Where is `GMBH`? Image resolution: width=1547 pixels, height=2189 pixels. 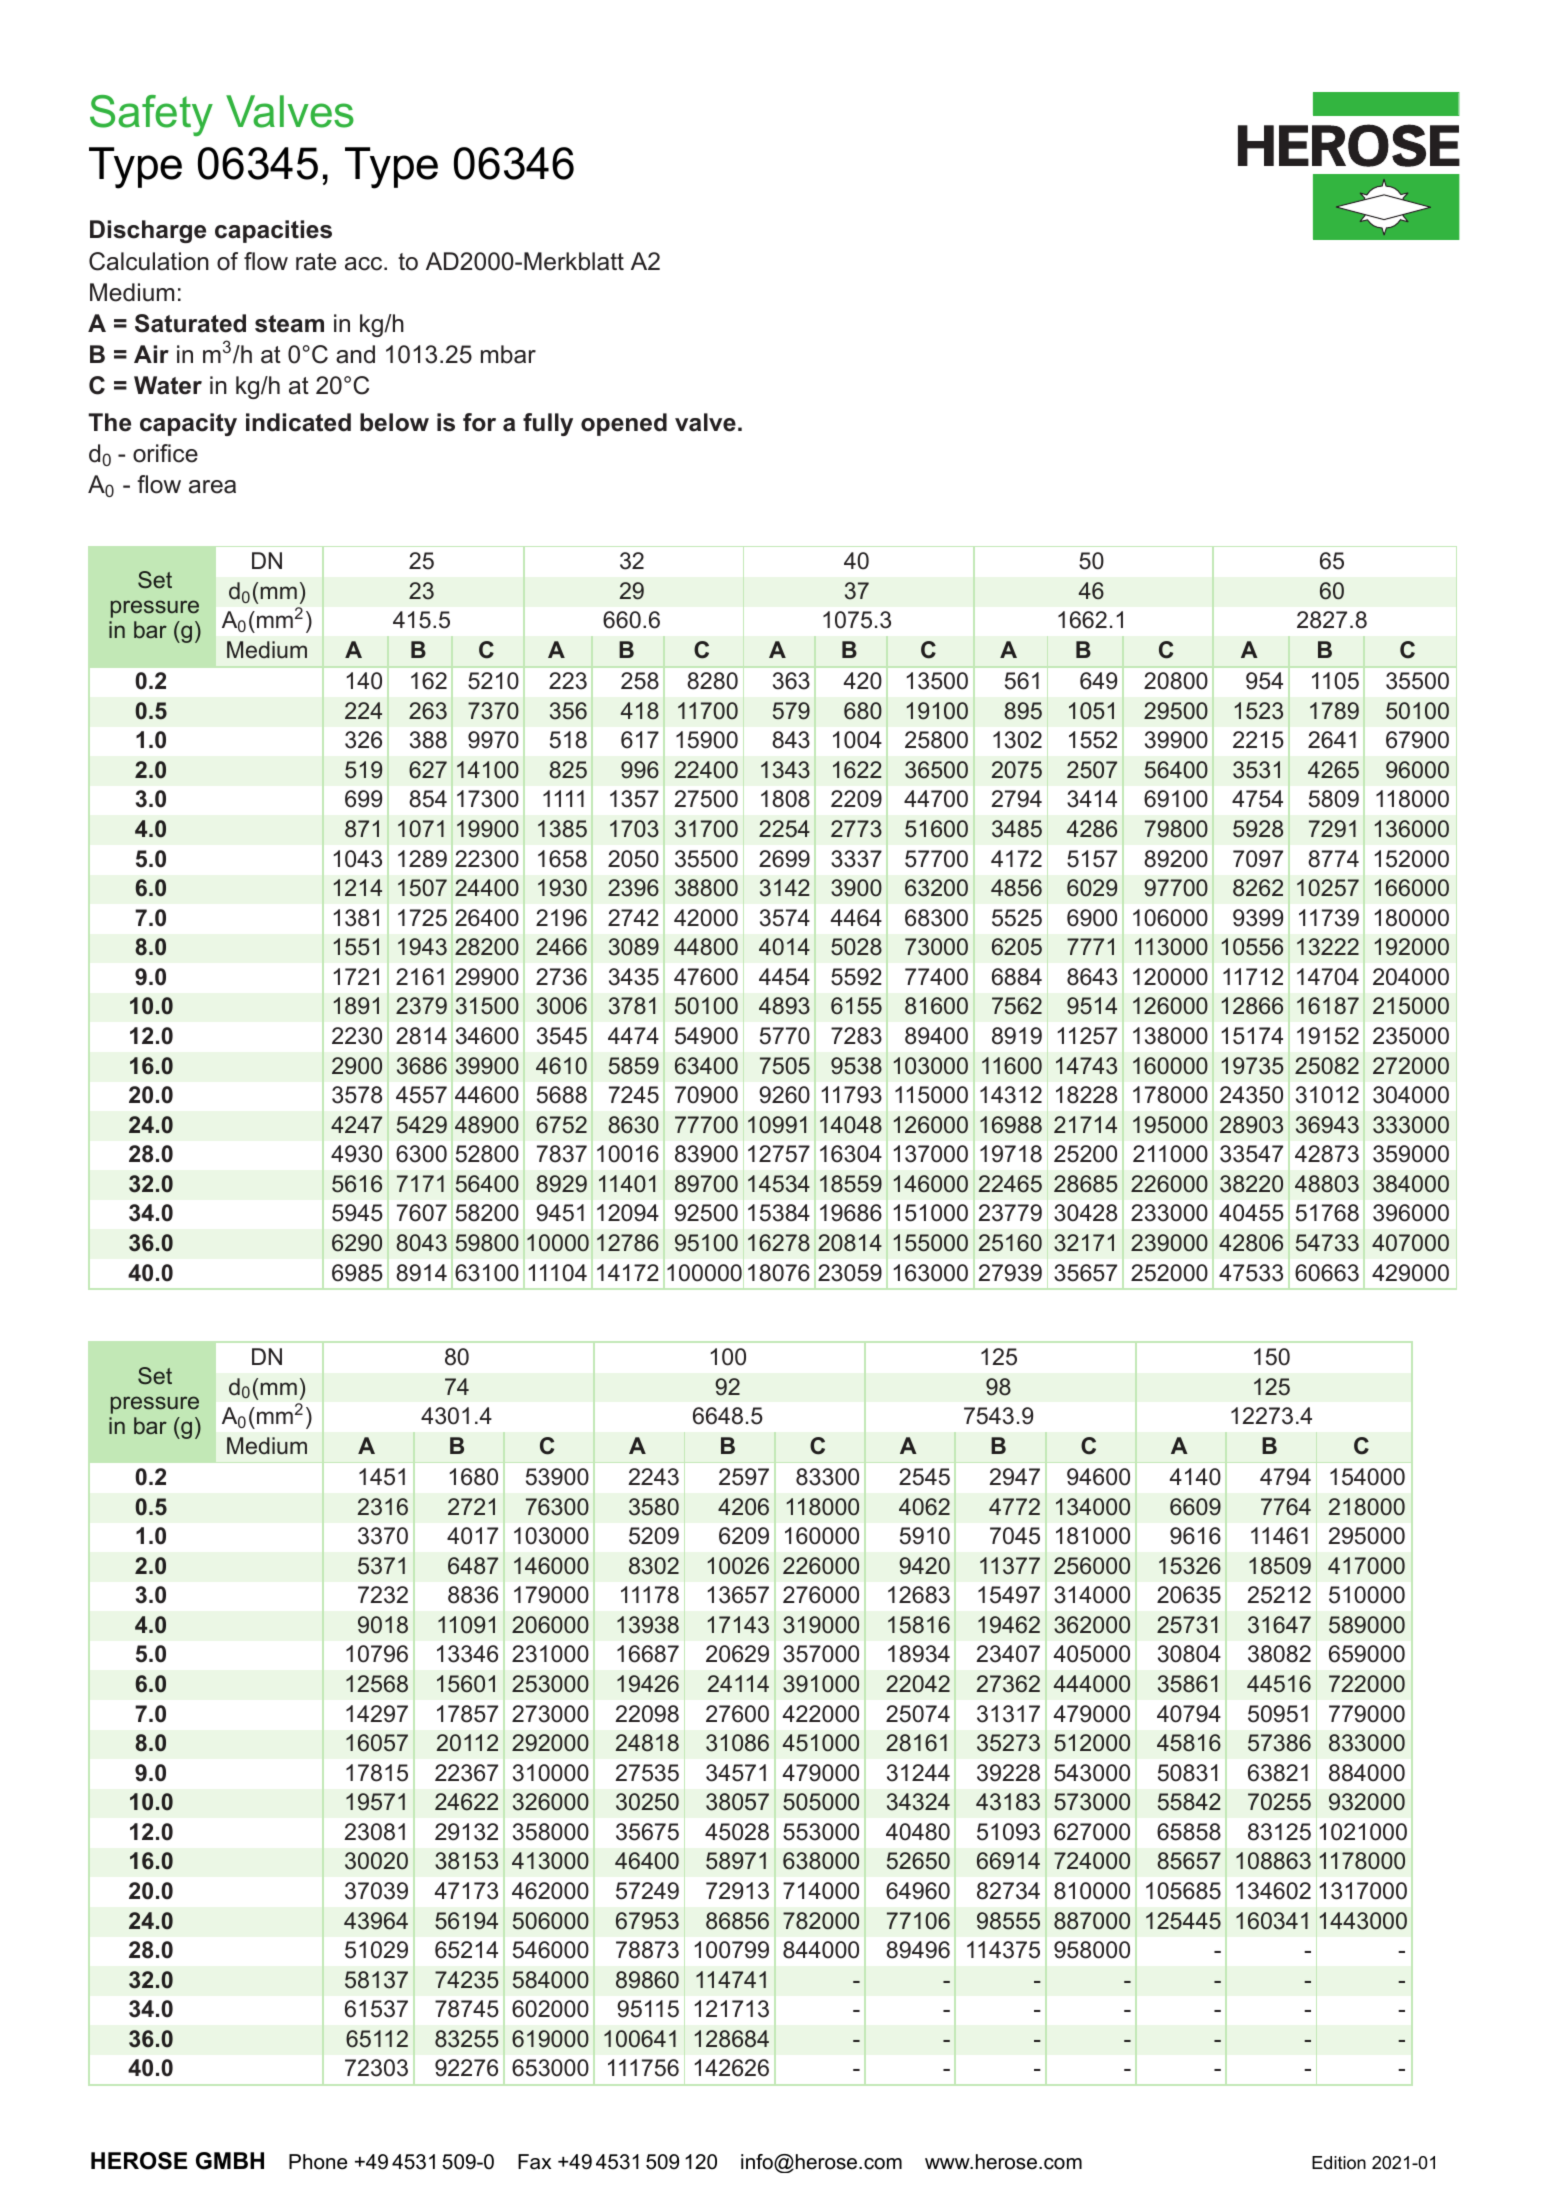
GMBH is located at coordinates (230, 2161).
